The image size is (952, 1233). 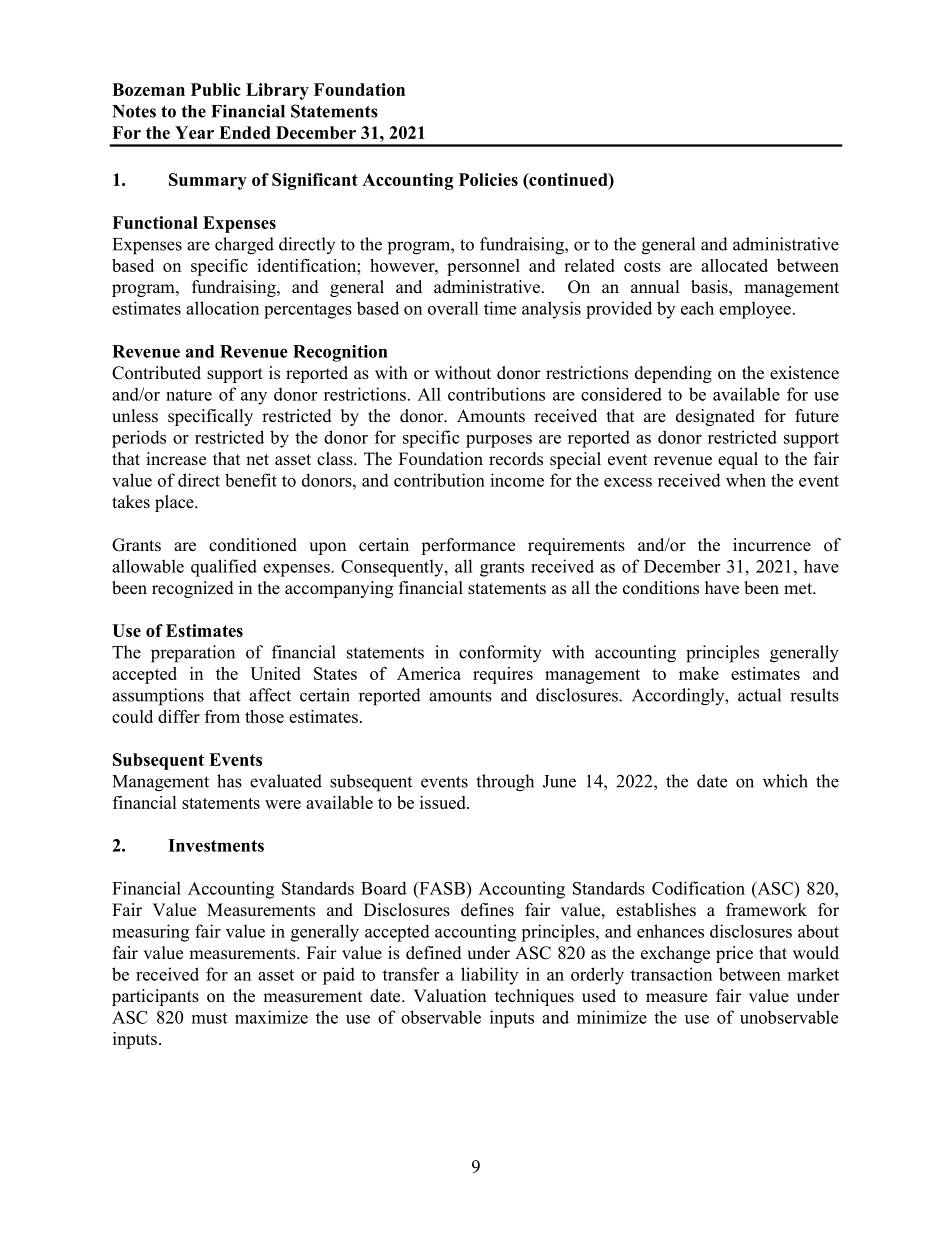 I want to click on must, so click(x=209, y=1018).
